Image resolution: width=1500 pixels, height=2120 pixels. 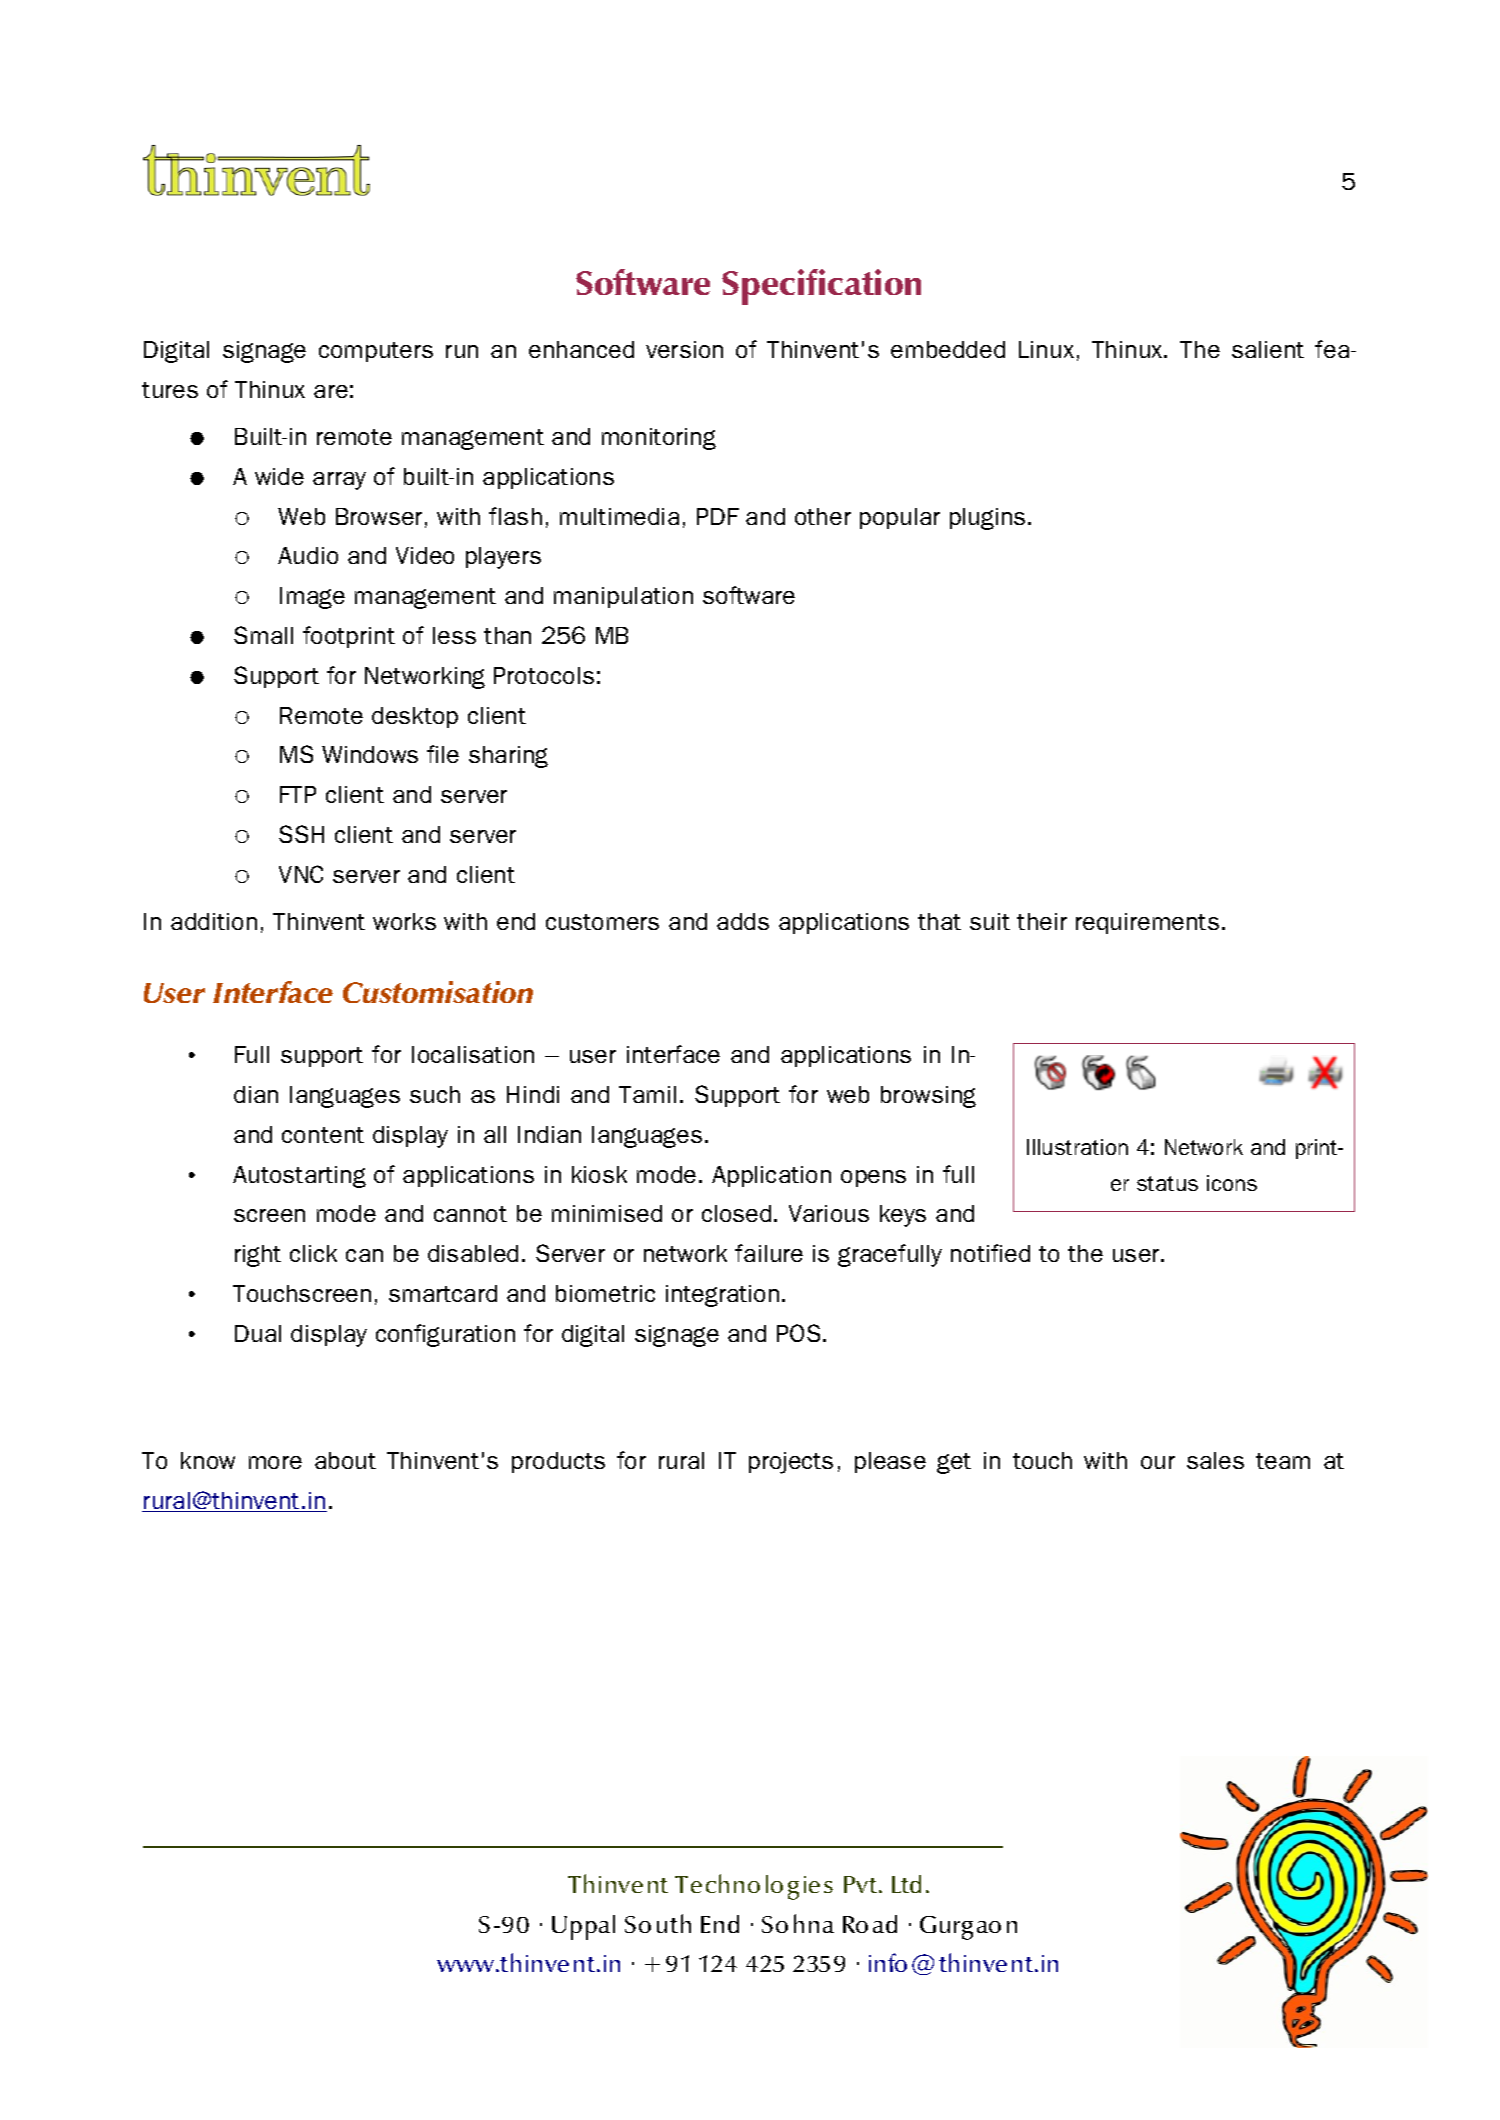 What do you see at coordinates (862, 1884) in the screenshot?
I see `Pvt` at bounding box center [862, 1884].
